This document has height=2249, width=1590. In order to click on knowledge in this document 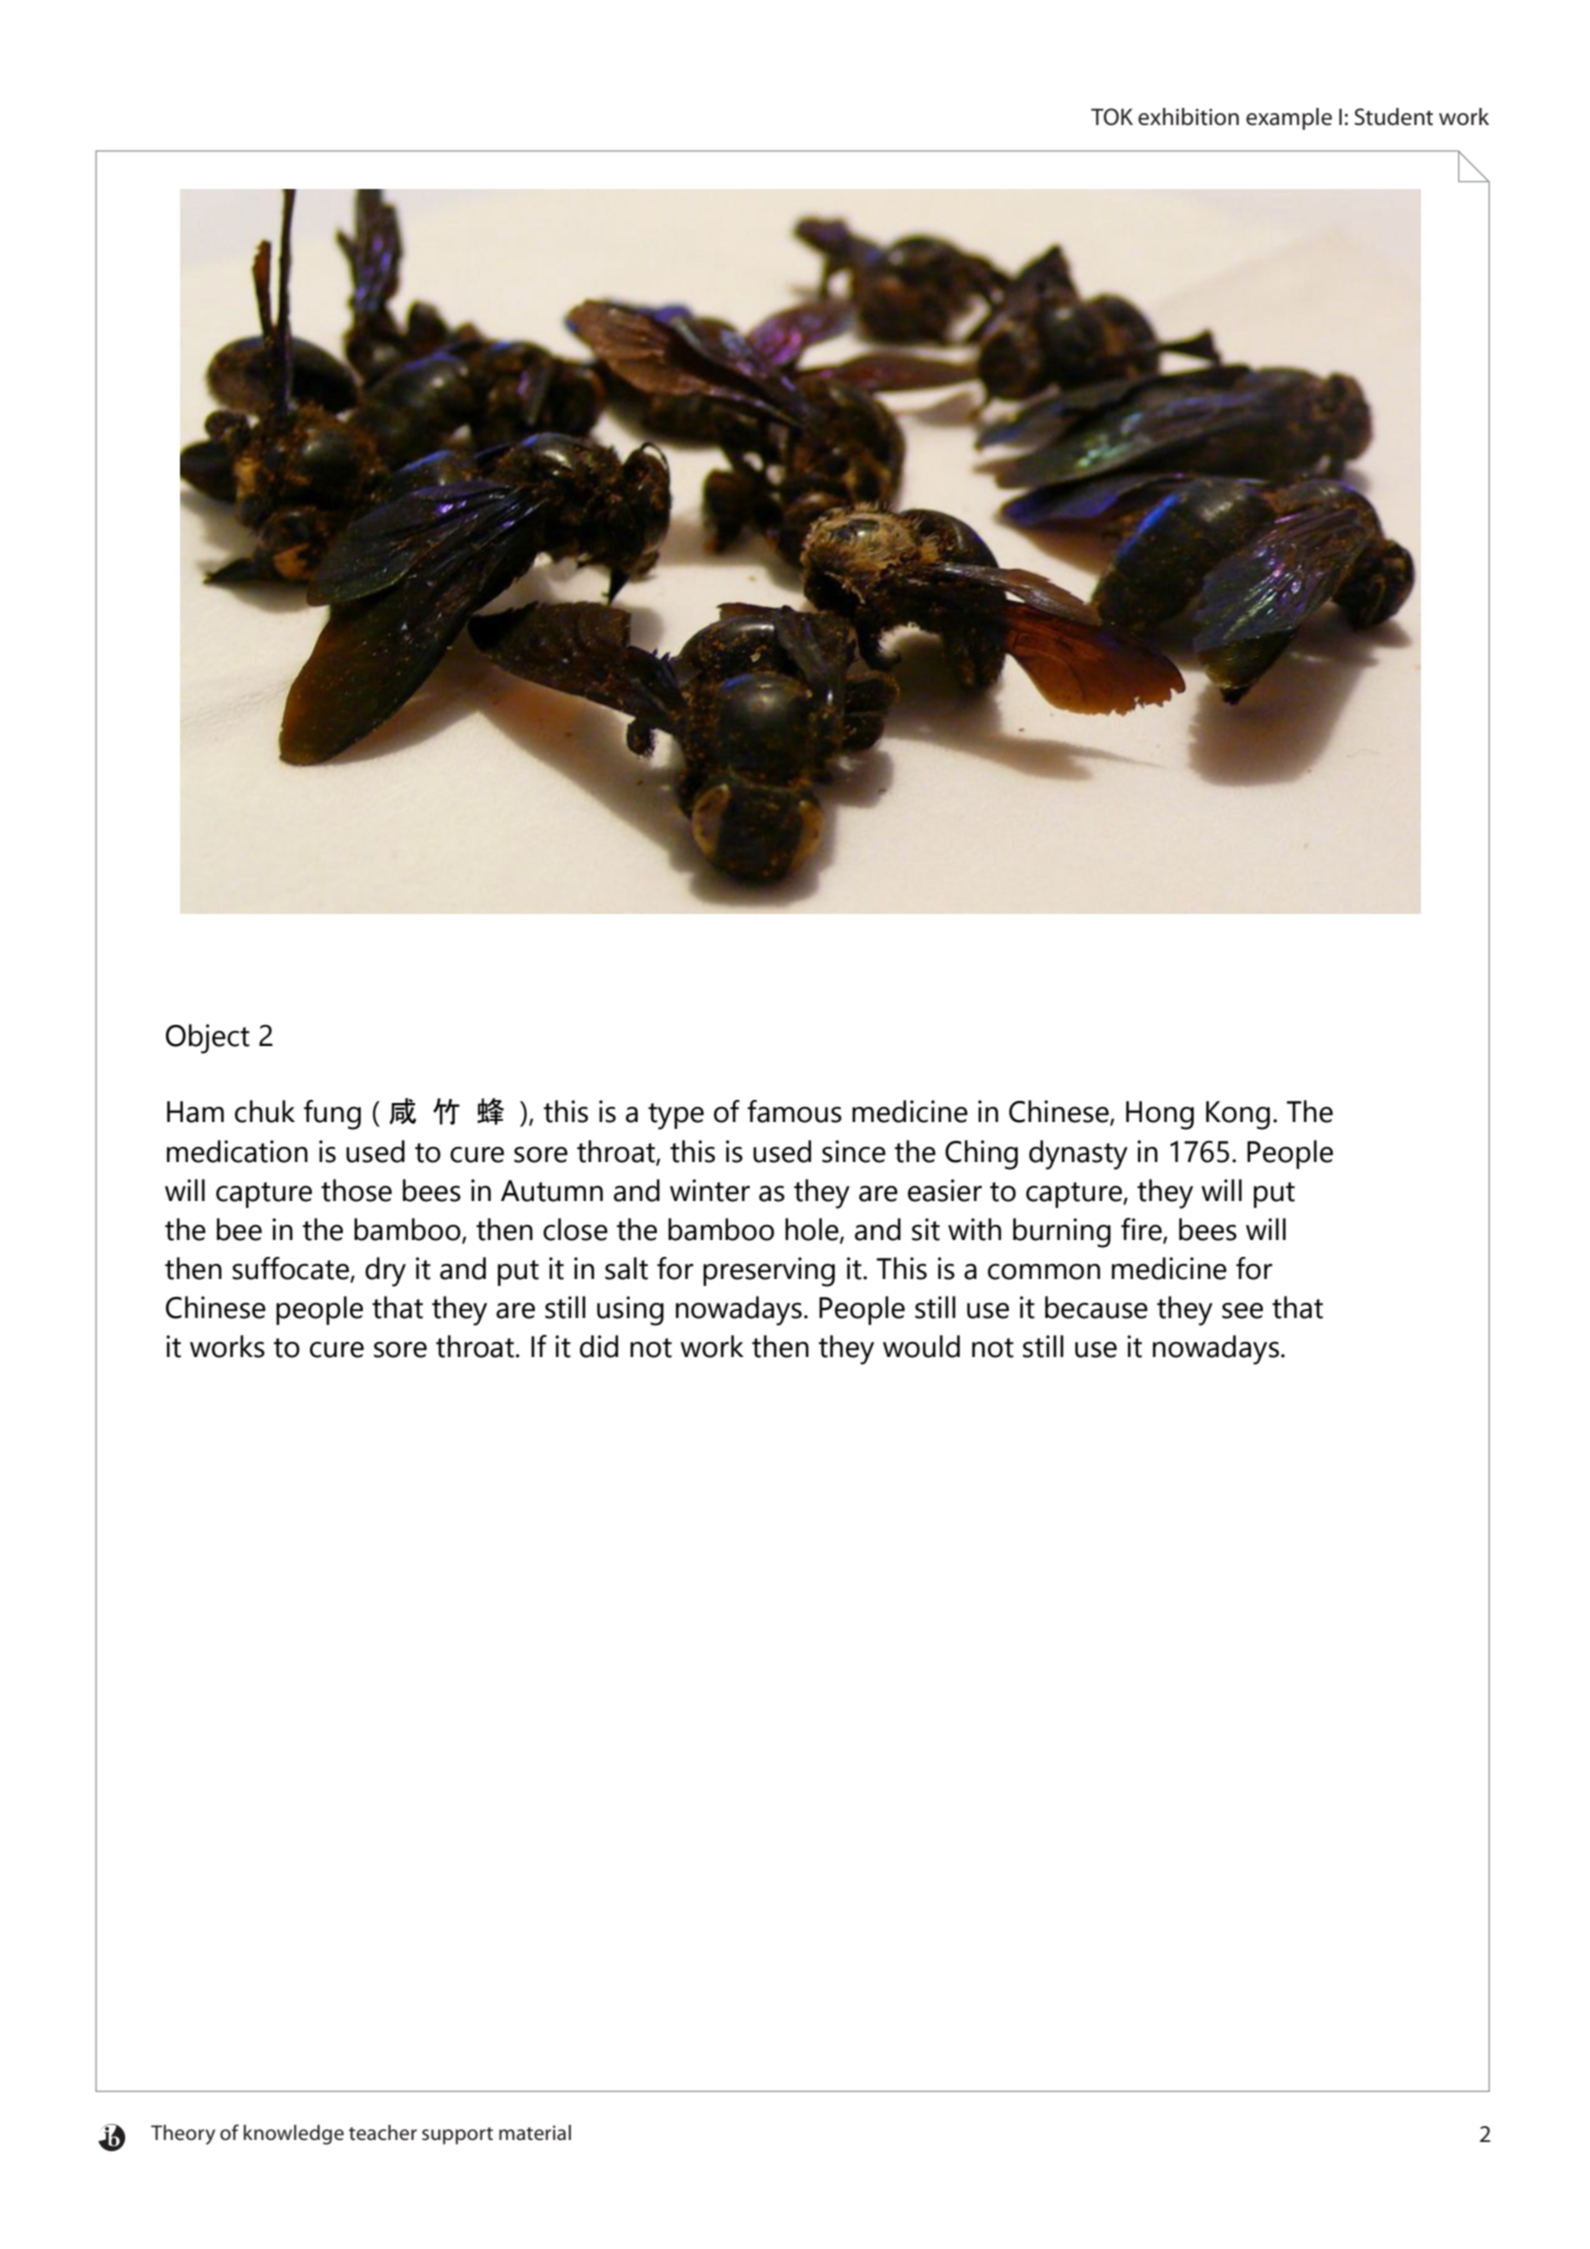, I will do `click(293, 2135)`.
